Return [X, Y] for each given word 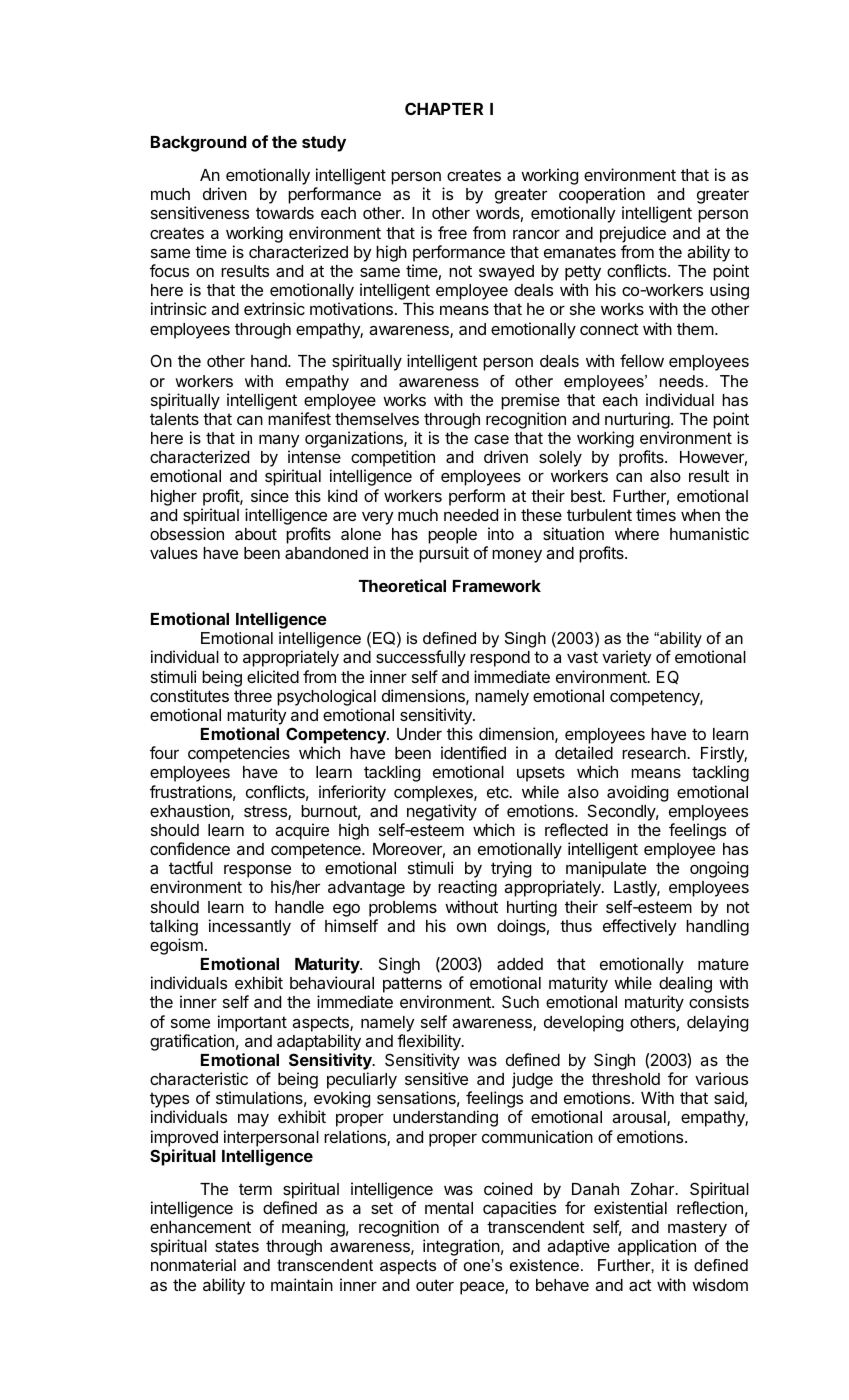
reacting [467, 888]
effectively [639, 927]
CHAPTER [444, 108]
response [257, 873]
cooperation [602, 197]
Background [199, 144]
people [452, 536]
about [256, 534]
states [237, 1246]
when [700, 515]
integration [461, 1247]
